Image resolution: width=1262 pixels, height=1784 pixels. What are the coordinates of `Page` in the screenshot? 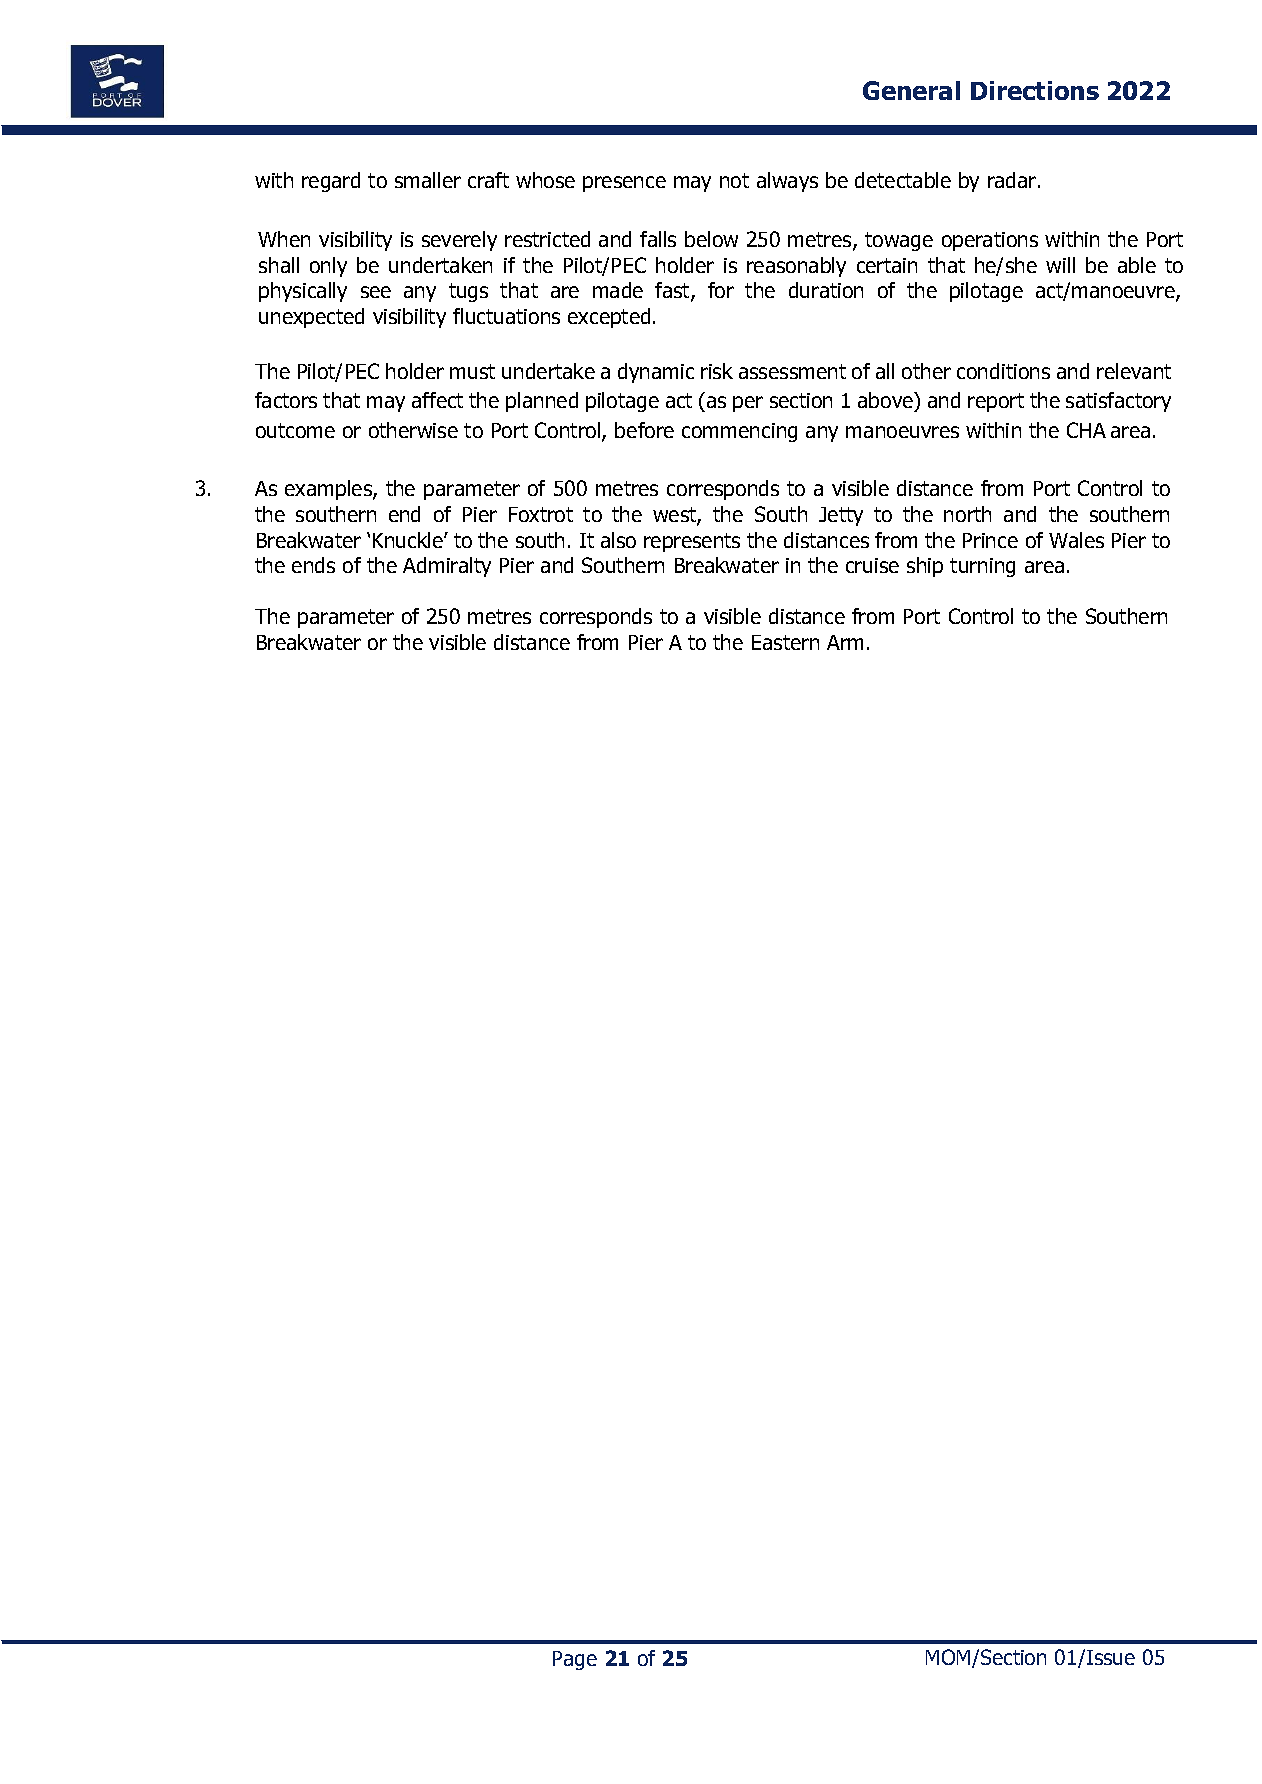 It's located at (575, 1660).
